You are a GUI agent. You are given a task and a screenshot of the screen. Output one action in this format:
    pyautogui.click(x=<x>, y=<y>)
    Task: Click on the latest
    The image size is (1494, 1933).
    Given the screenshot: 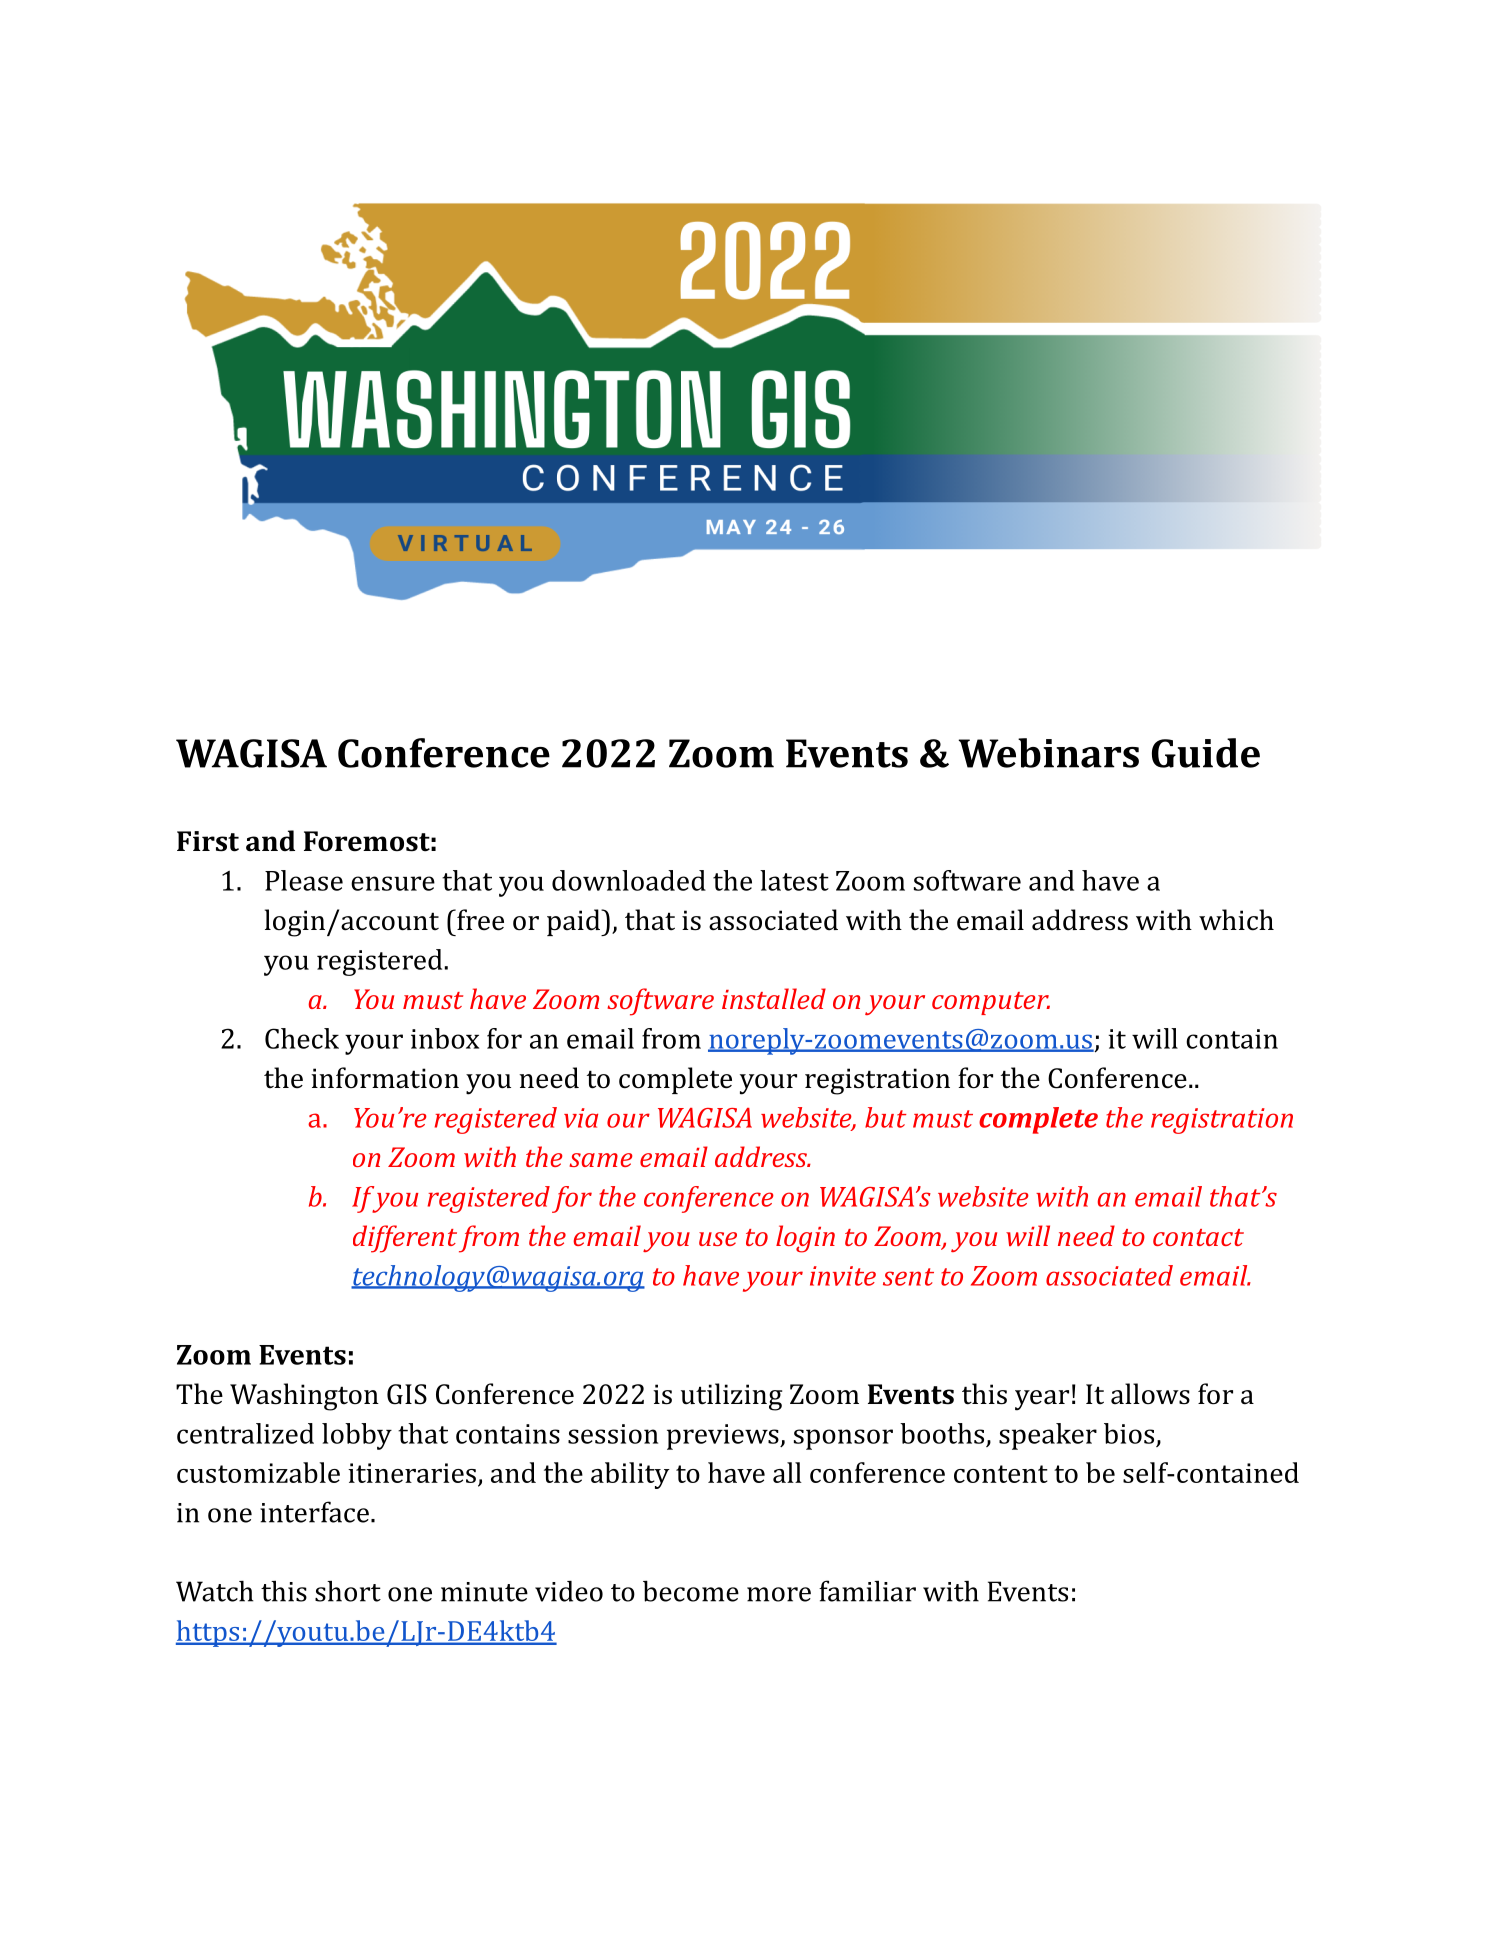 What is the action you would take?
    pyautogui.click(x=794, y=880)
